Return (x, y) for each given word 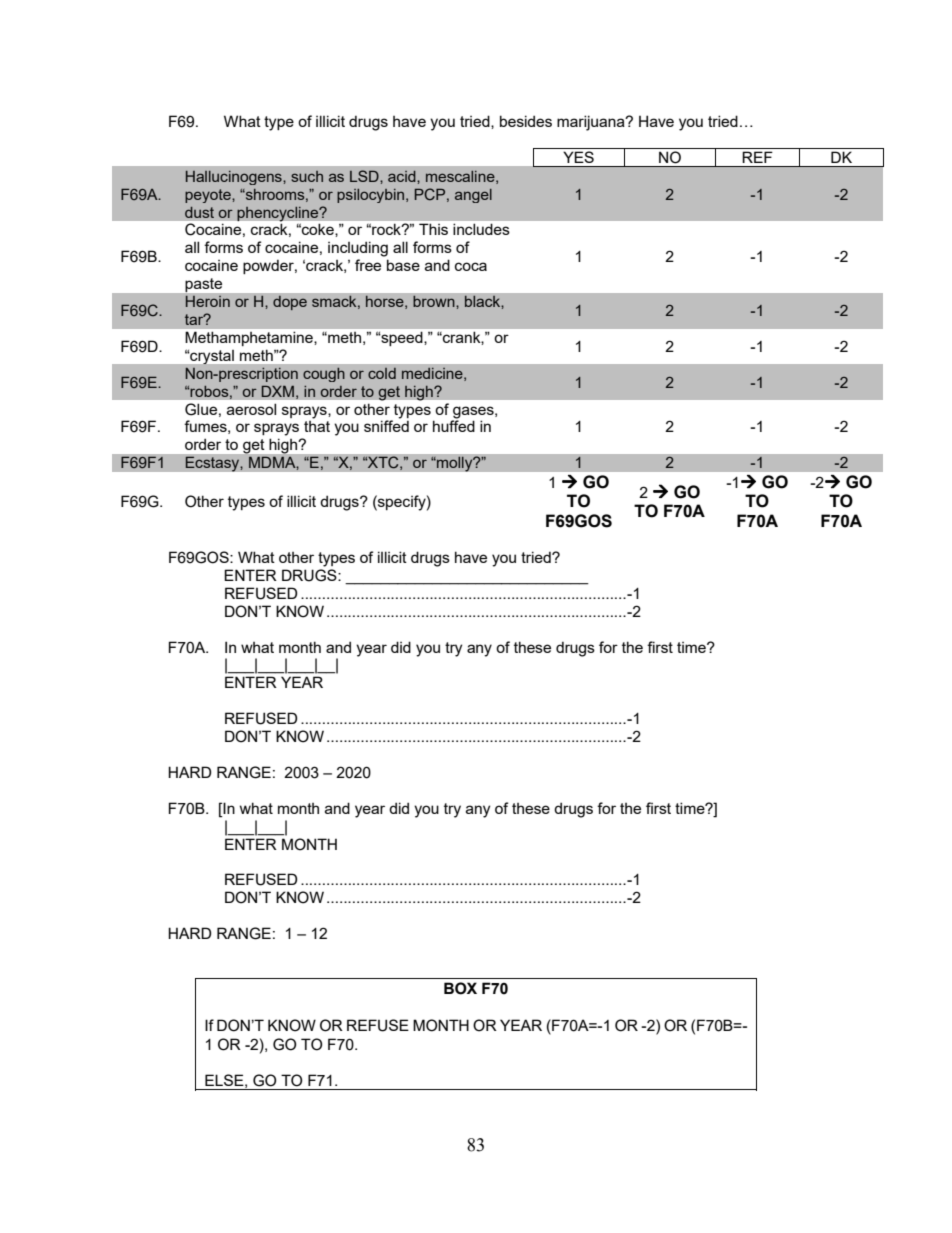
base (403, 265)
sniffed (386, 425)
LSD (365, 176)
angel (473, 196)
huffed (454, 425)
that (317, 426)
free (368, 265)
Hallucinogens (235, 178)
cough (324, 375)
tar (195, 319)
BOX (460, 988)
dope (290, 303)
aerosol (251, 409)
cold (382, 373)
